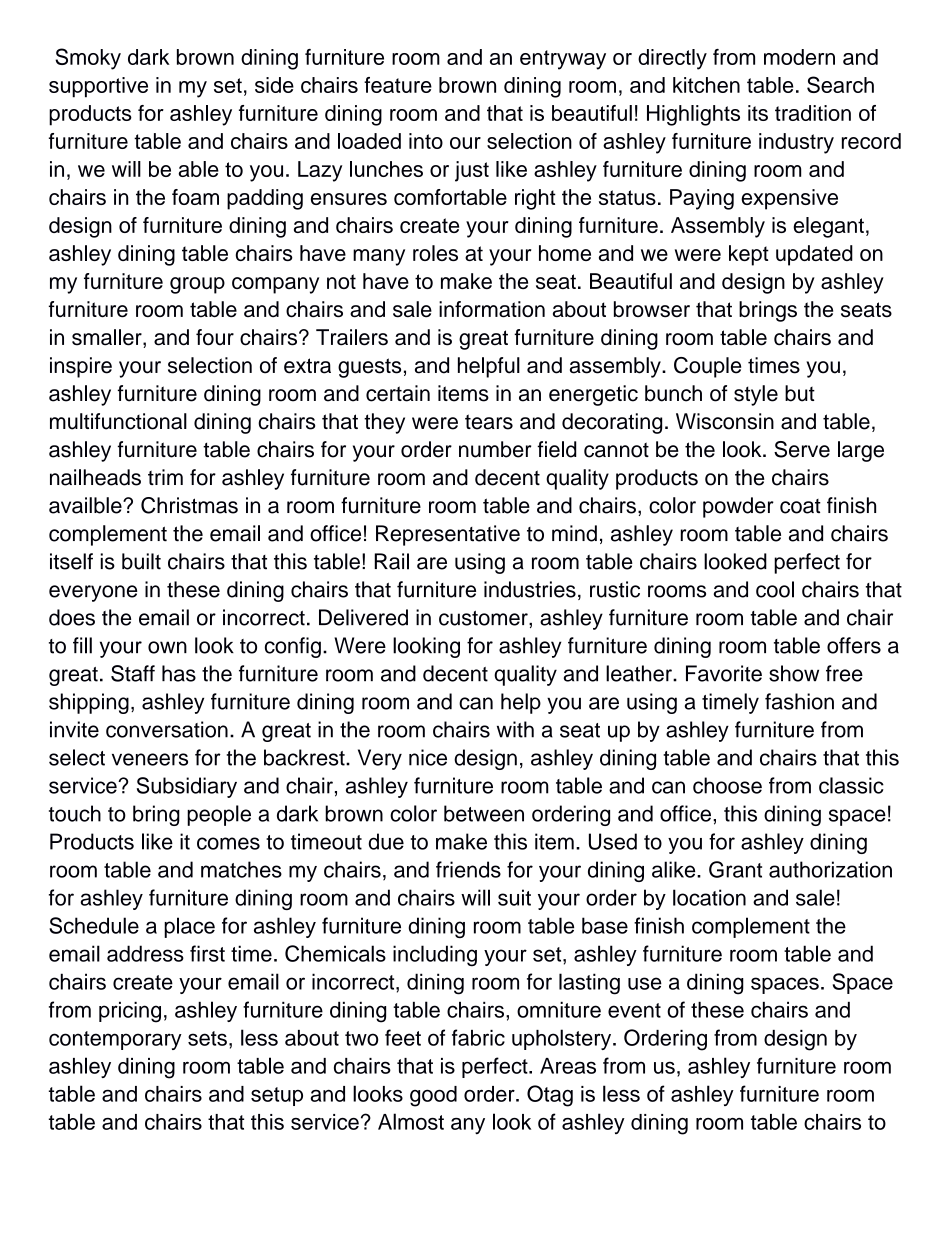 The image size is (952, 1233). Describe the element at coordinates (150, 759) in the screenshot. I see `veneers` at that location.
